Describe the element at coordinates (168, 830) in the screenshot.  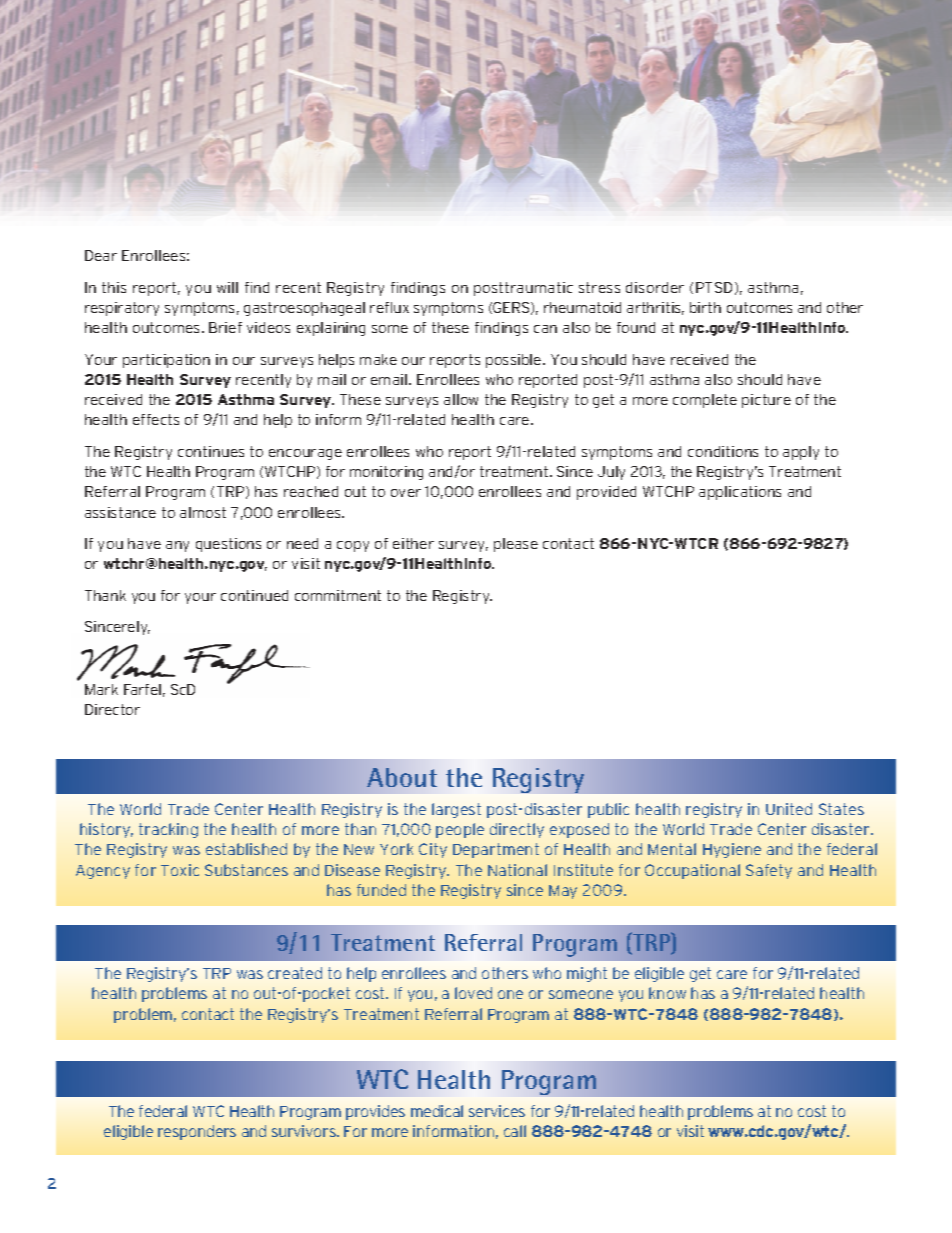
I see `tracking` at that location.
